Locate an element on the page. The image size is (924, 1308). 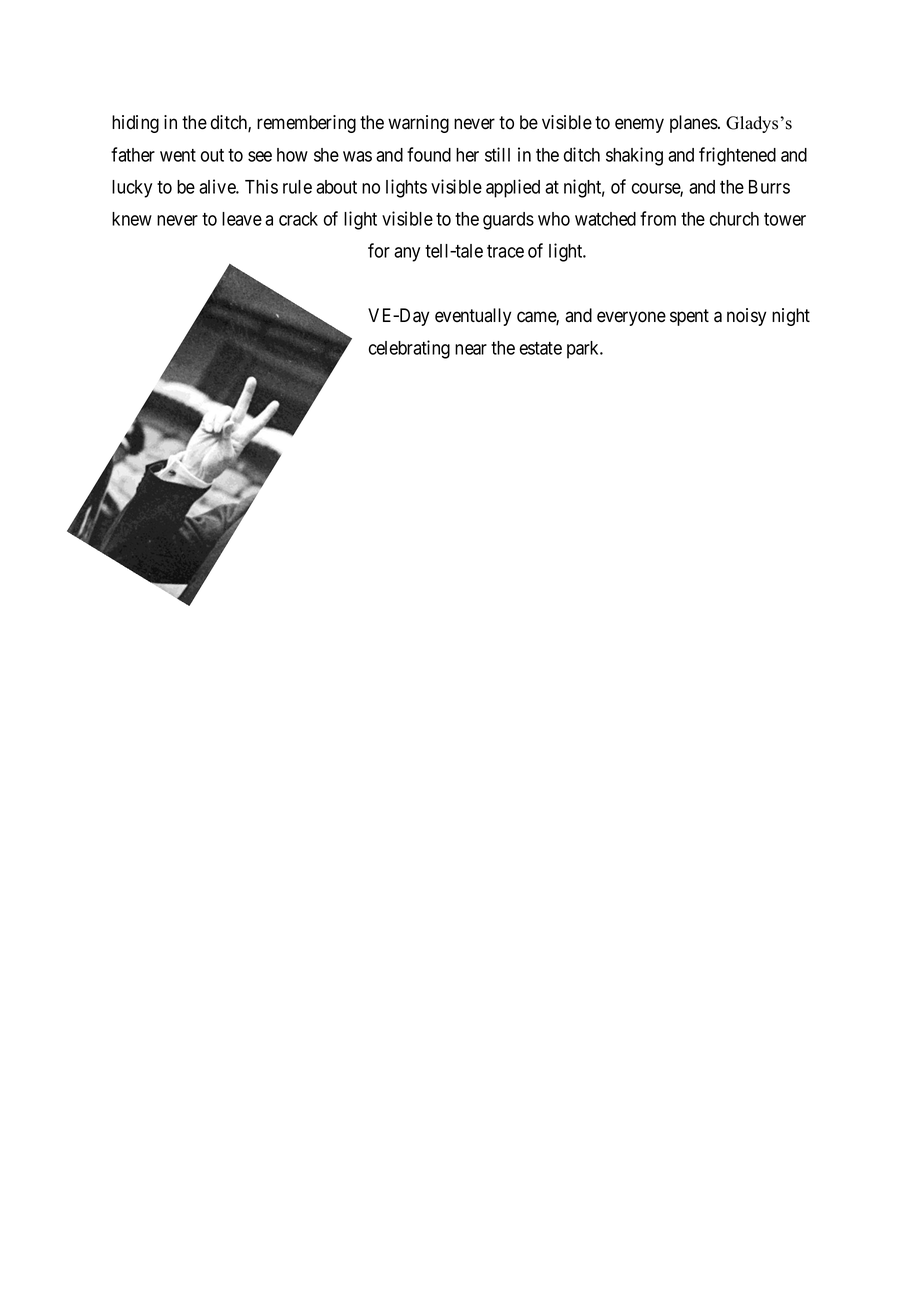
hiding is located at coordinates (135, 124).
